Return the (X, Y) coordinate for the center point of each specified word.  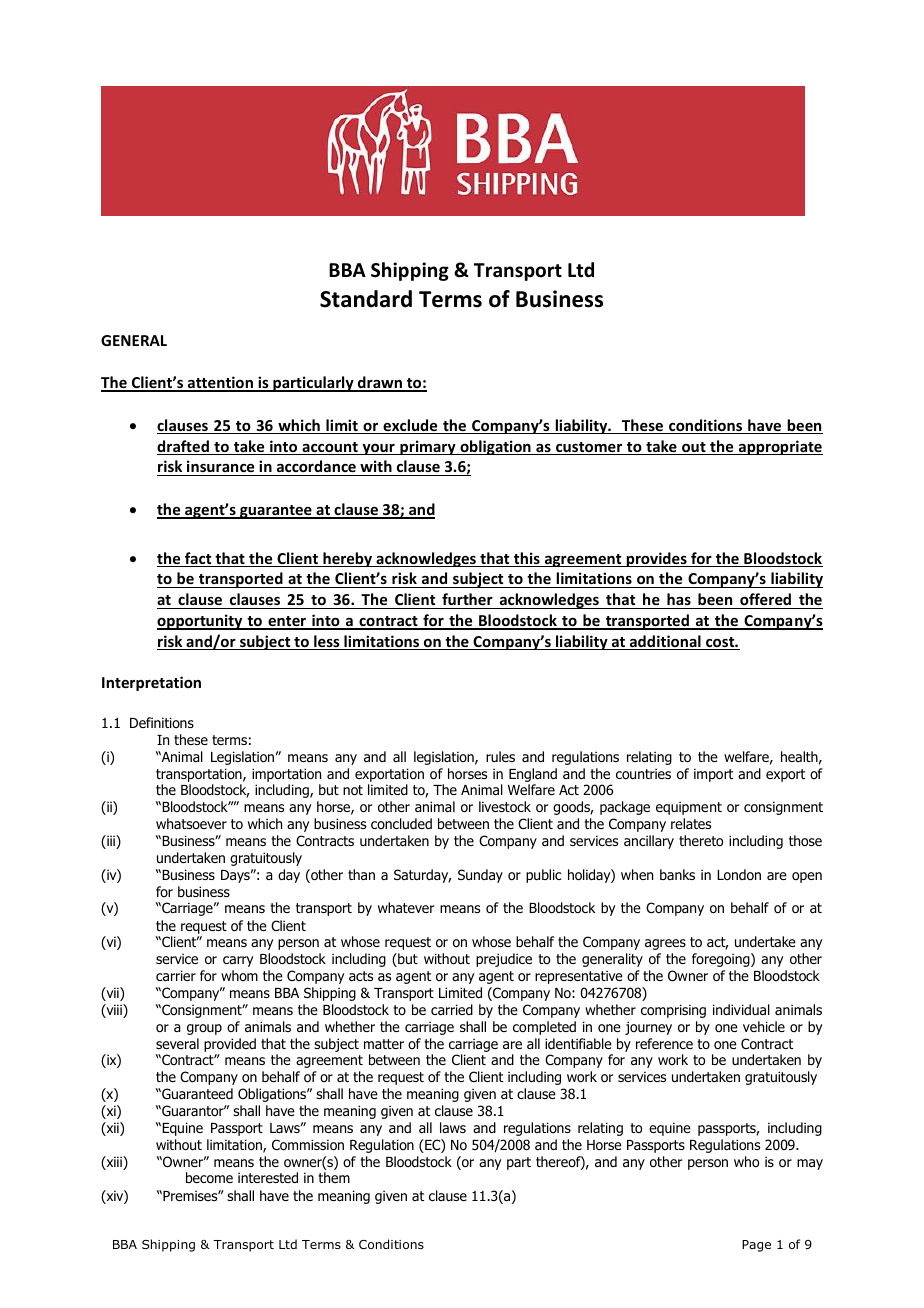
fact (198, 559)
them (334, 1177)
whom (239, 975)
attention (220, 383)
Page (756, 1246)
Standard (366, 299)
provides (656, 559)
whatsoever (191, 823)
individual (741, 1009)
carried (452, 1009)
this (527, 559)
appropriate (780, 447)
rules (500, 756)
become (209, 1178)
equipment (689, 808)
